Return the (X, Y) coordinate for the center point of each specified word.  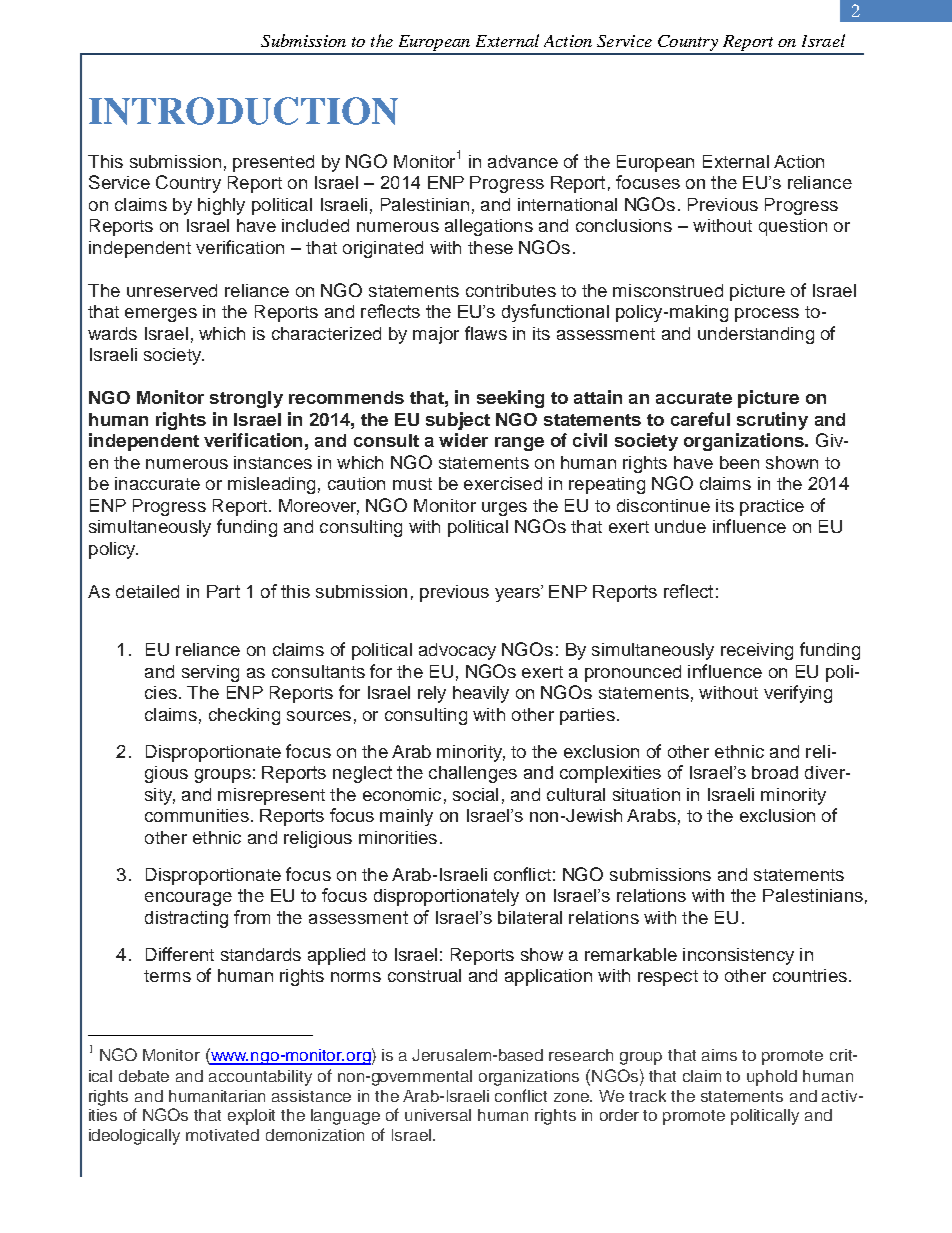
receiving (757, 651)
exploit (251, 1117)
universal (438, 1115)
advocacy (457, 651)
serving (210, 673)
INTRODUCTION (243, 111)
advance (523, 161)
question (793, 227)
